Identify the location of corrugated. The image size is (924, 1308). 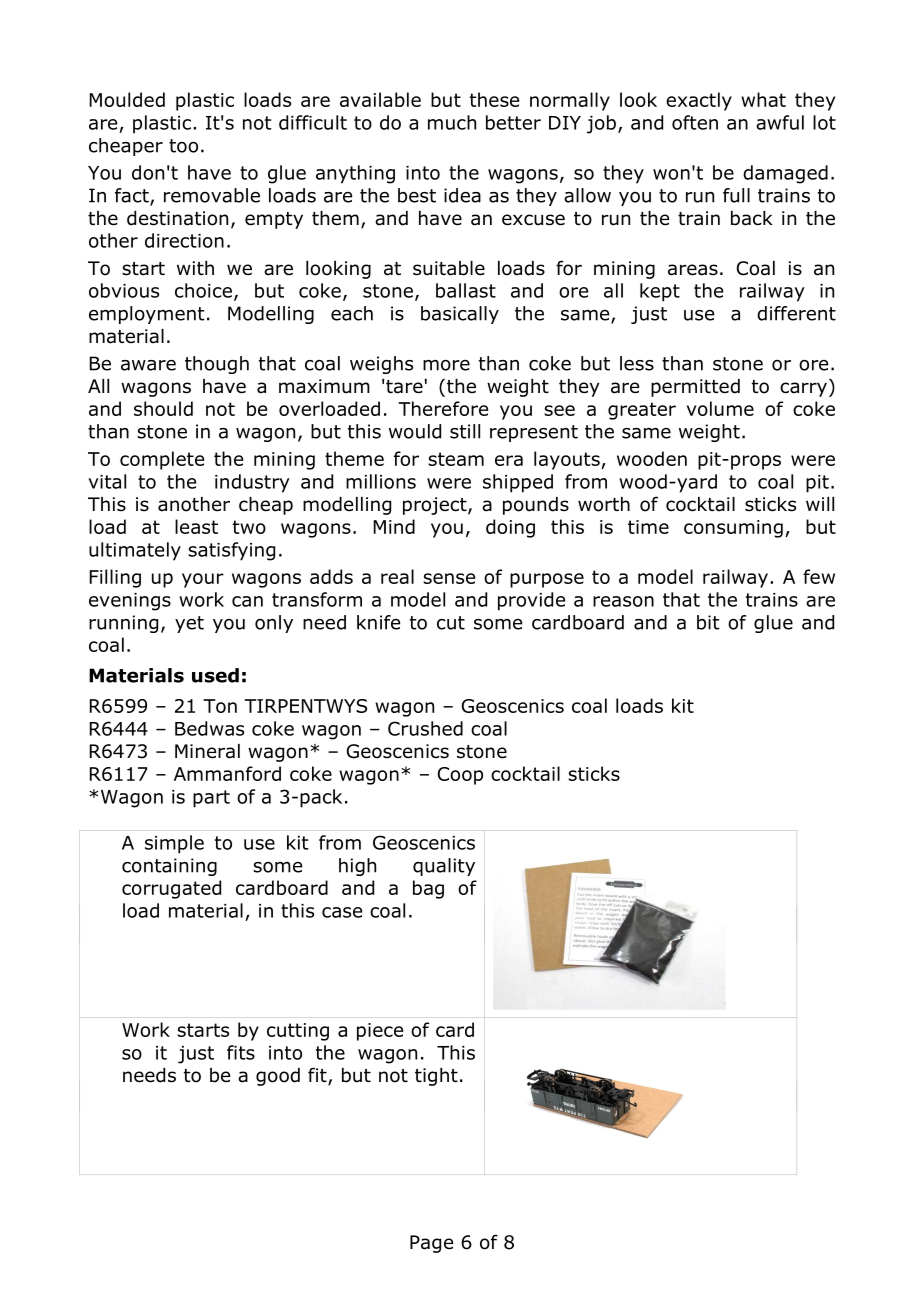
(171, 889).
